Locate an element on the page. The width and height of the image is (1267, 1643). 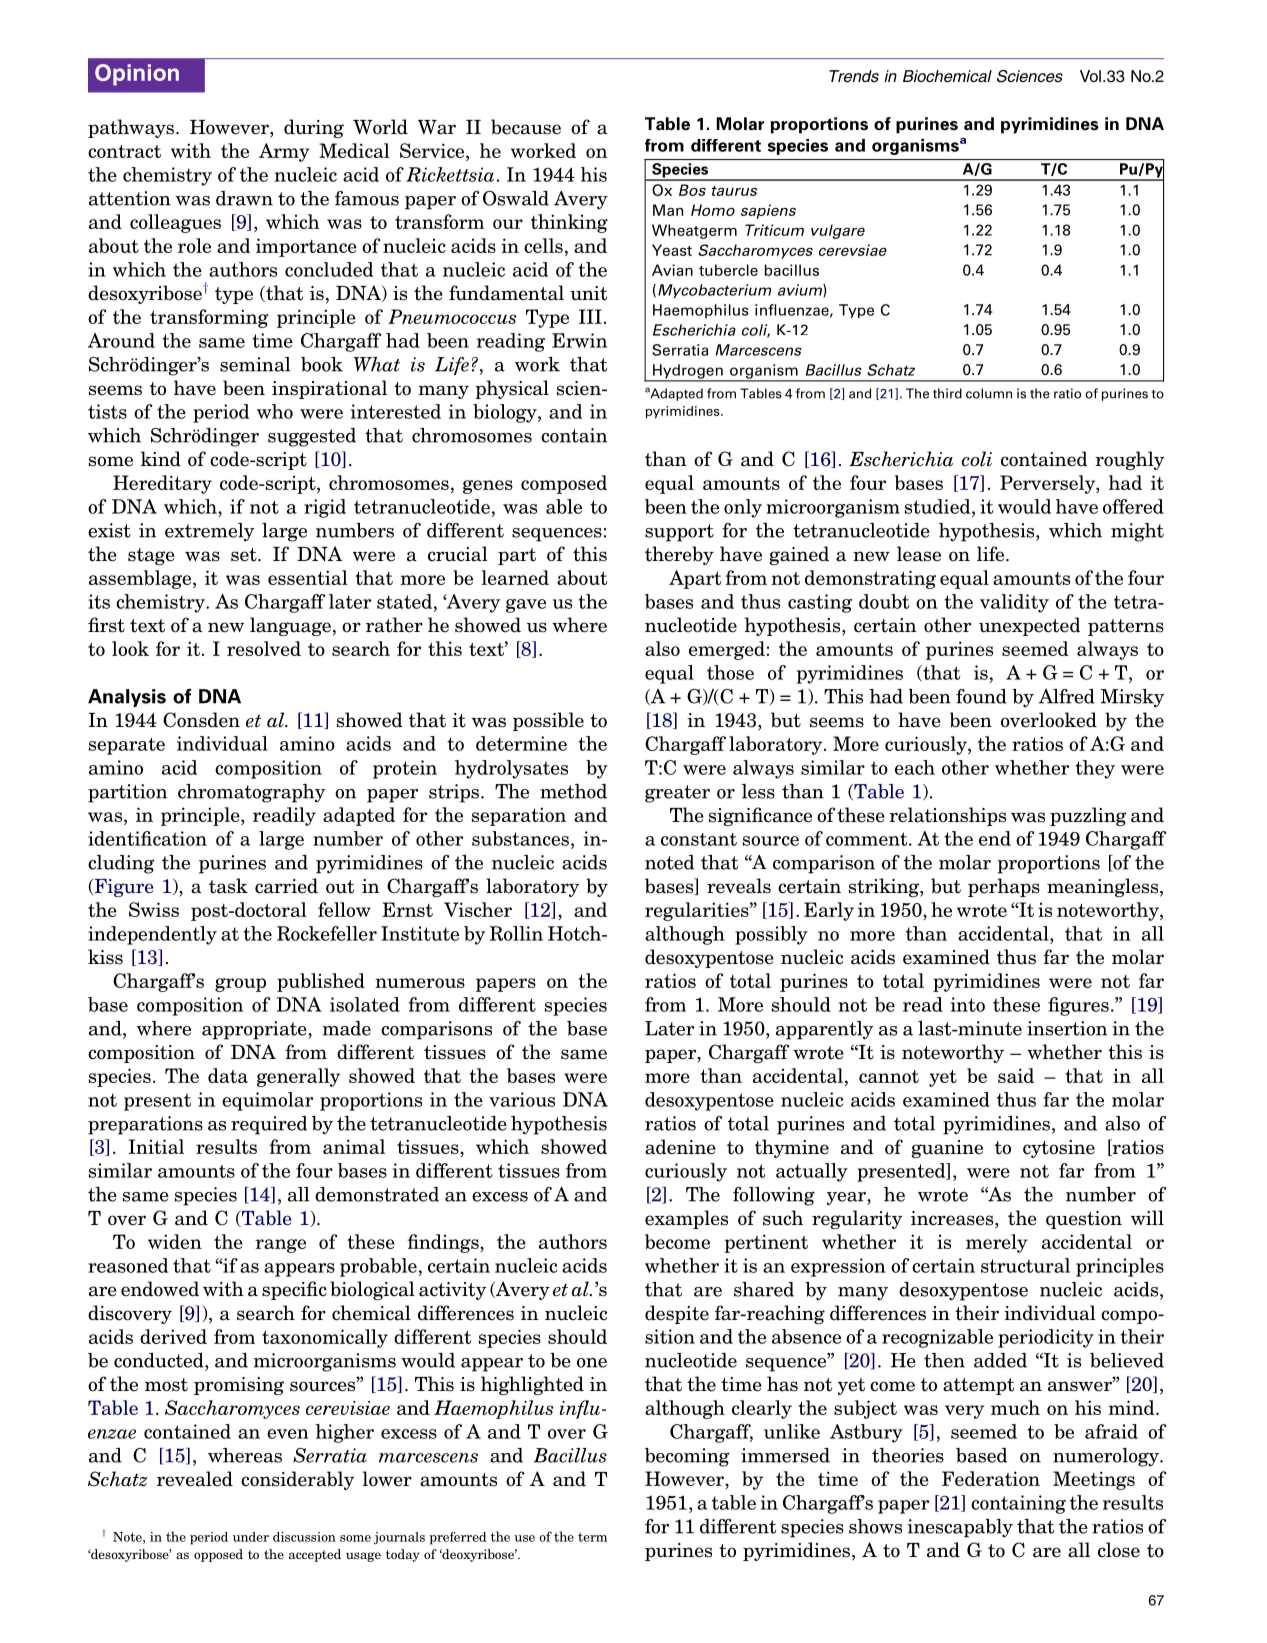
set is located at coordinates (245, 555).
